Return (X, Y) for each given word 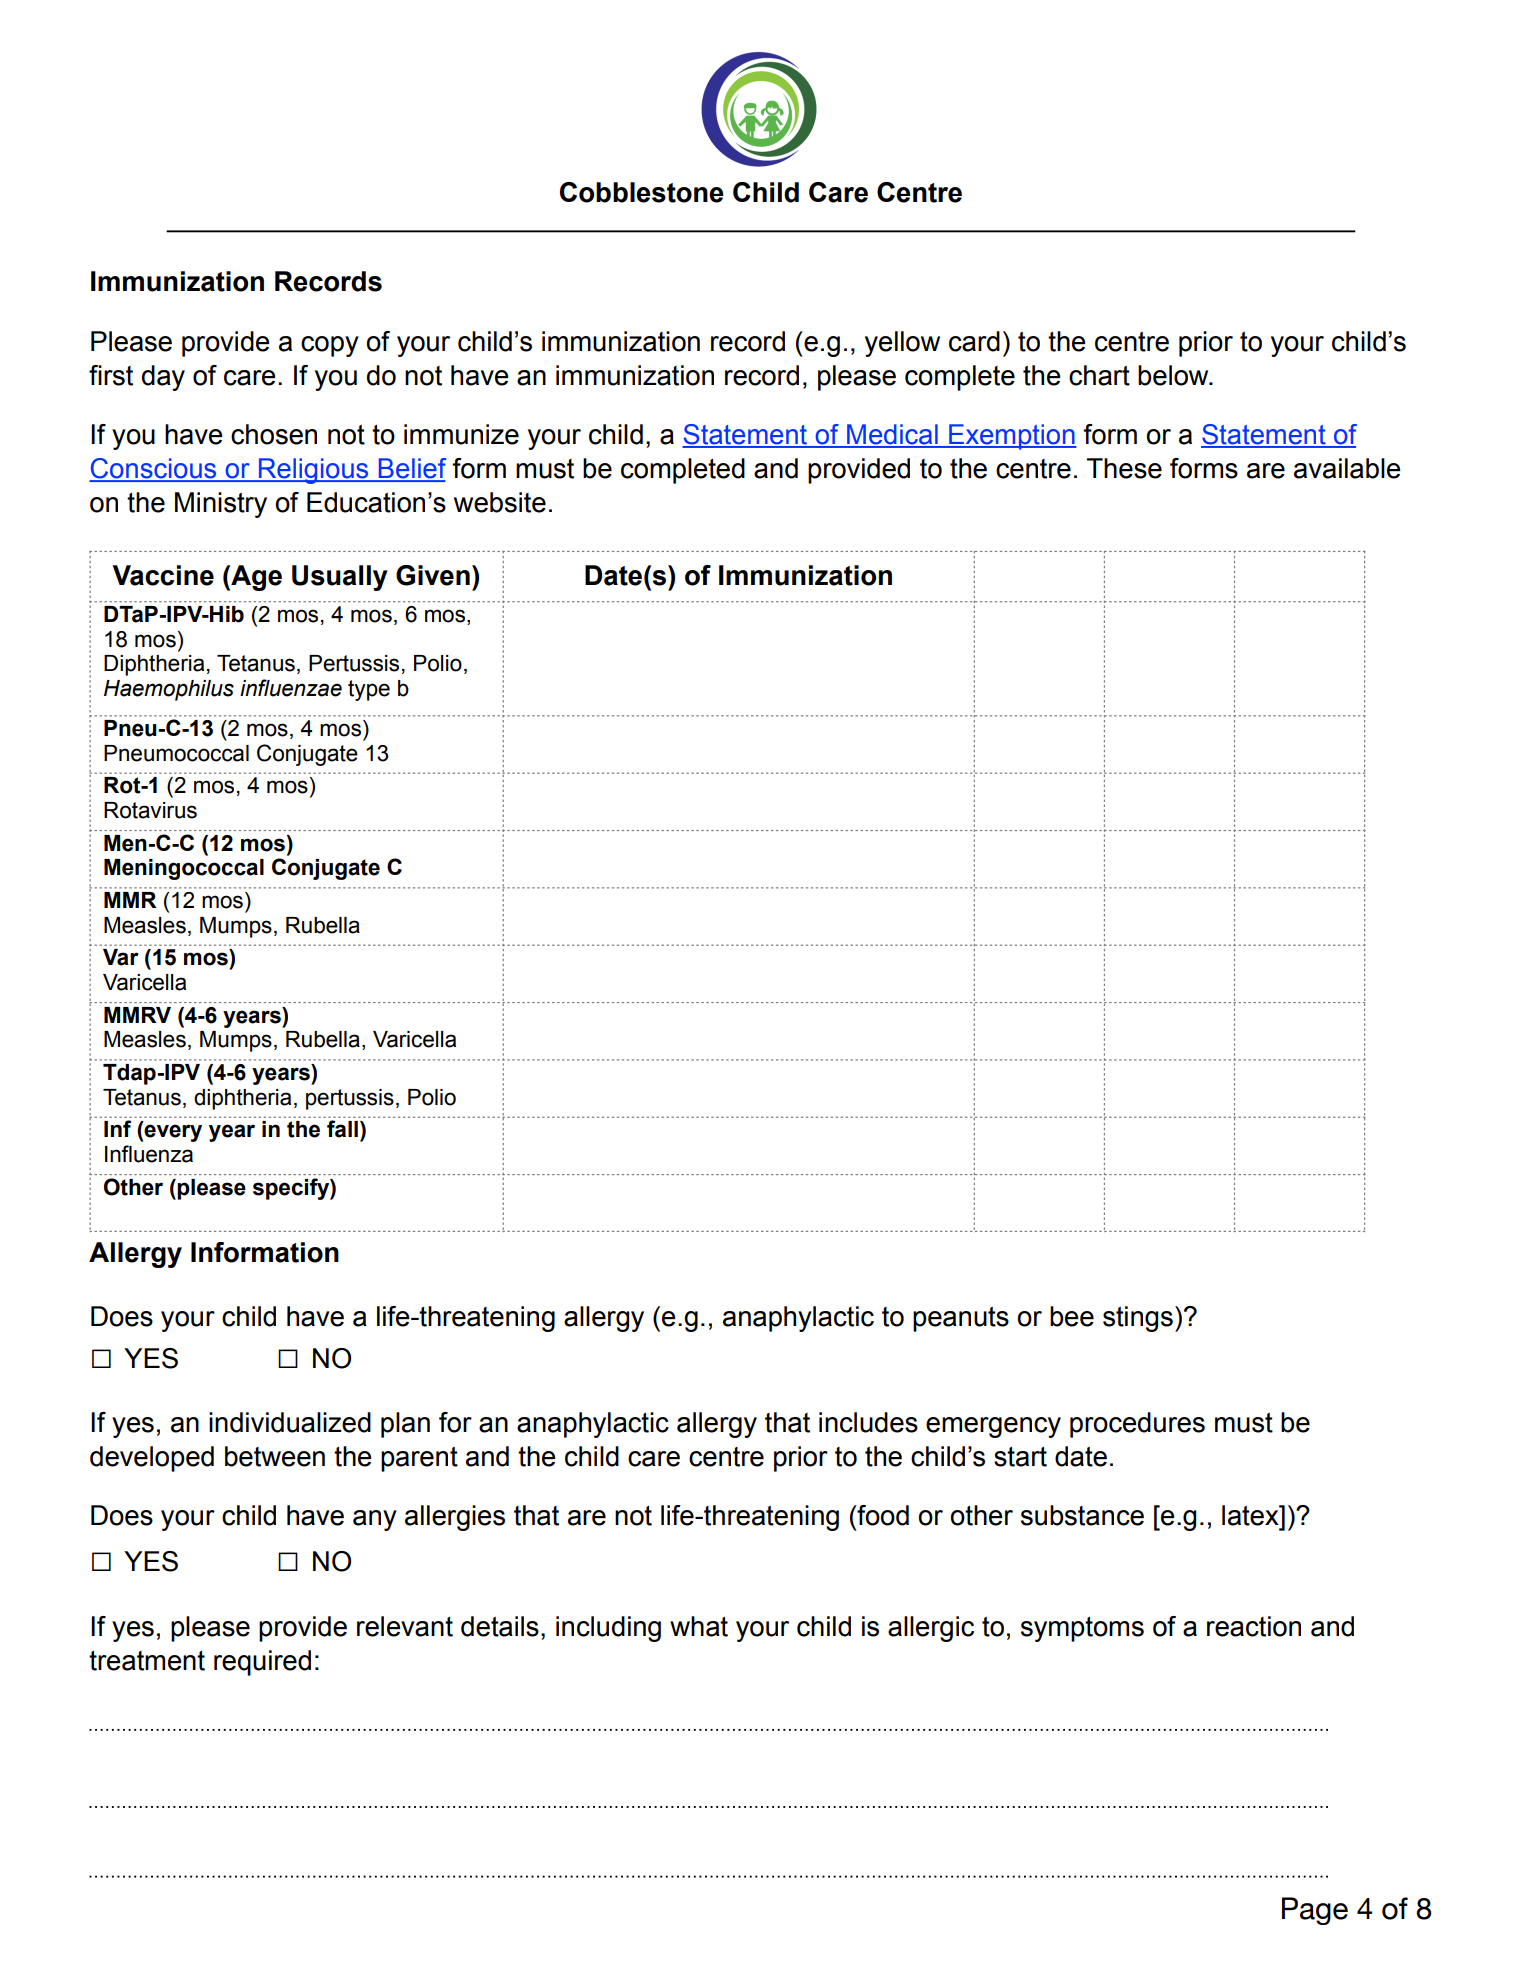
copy (330, 346)
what (699, 1626)
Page (1315, 1911)
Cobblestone (642, 192)
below (1174, 375)
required (262, 1663)
